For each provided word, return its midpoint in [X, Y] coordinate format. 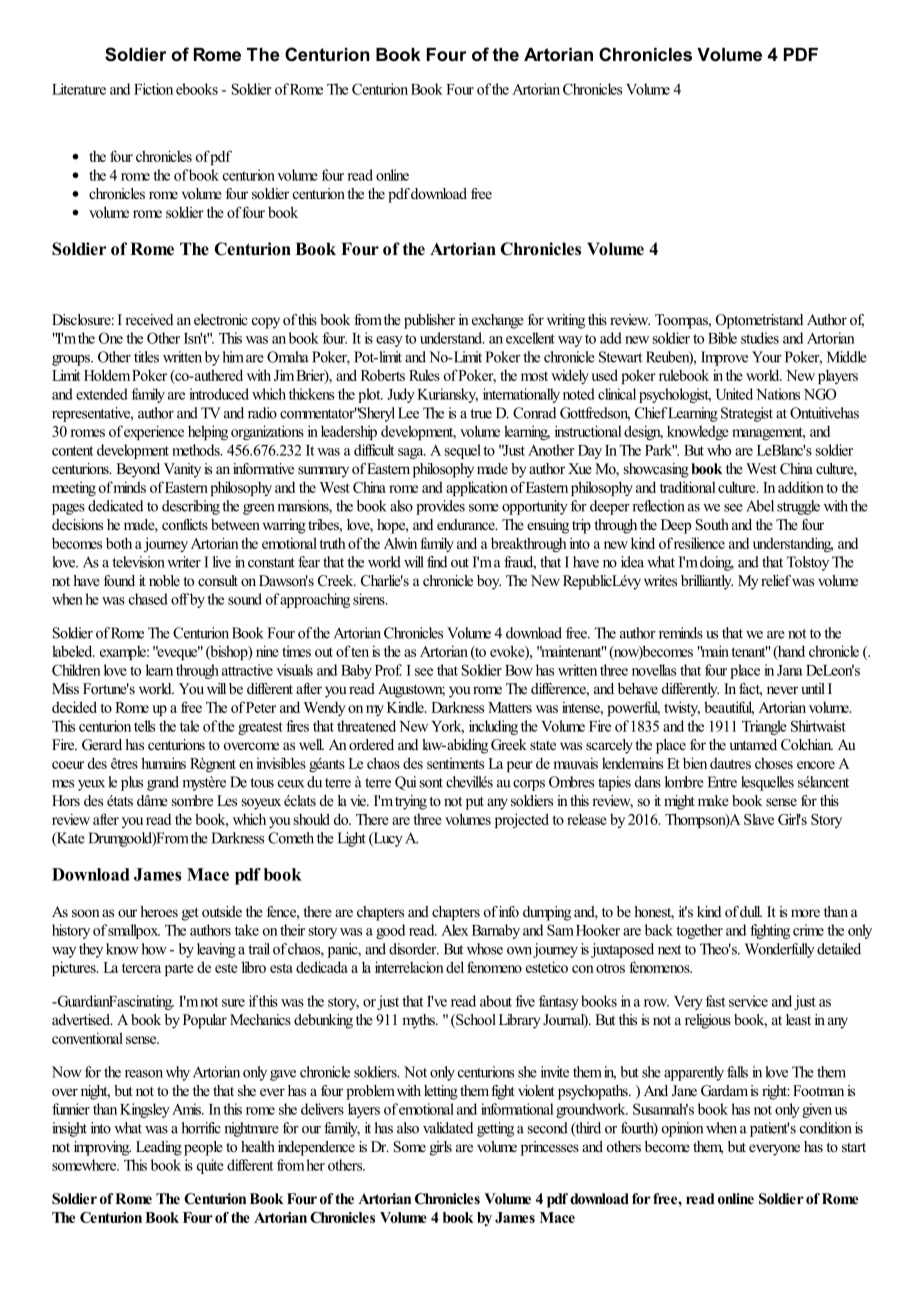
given [817, 1110]
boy [489, 582]
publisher [429, 321]
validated [448, 1128]
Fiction [153, 89]
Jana [790, 670]
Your [767, 357]
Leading [159, 1148]
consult [218, 580]
